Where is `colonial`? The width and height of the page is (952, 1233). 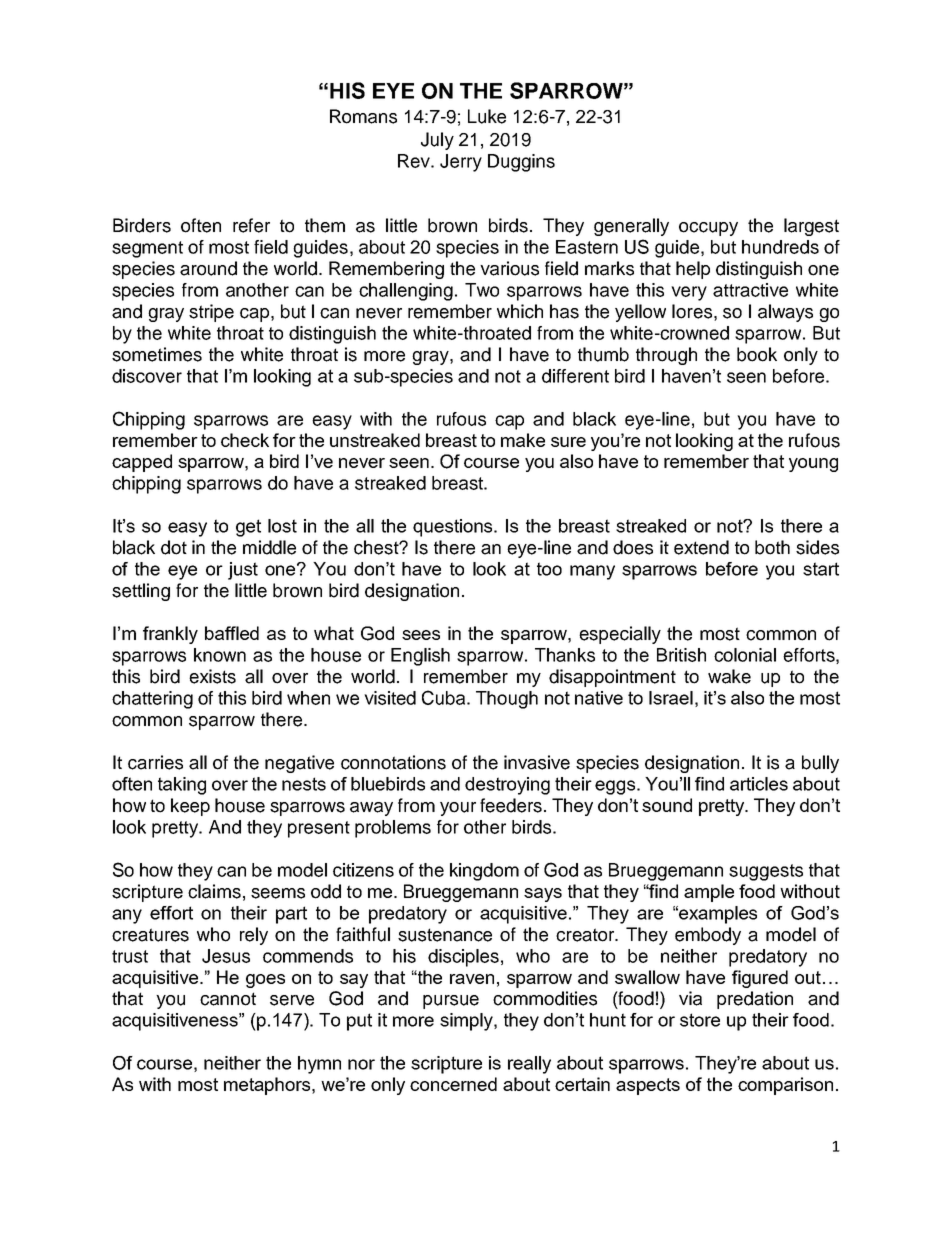 colonial is located at coordinates (745, 655).
